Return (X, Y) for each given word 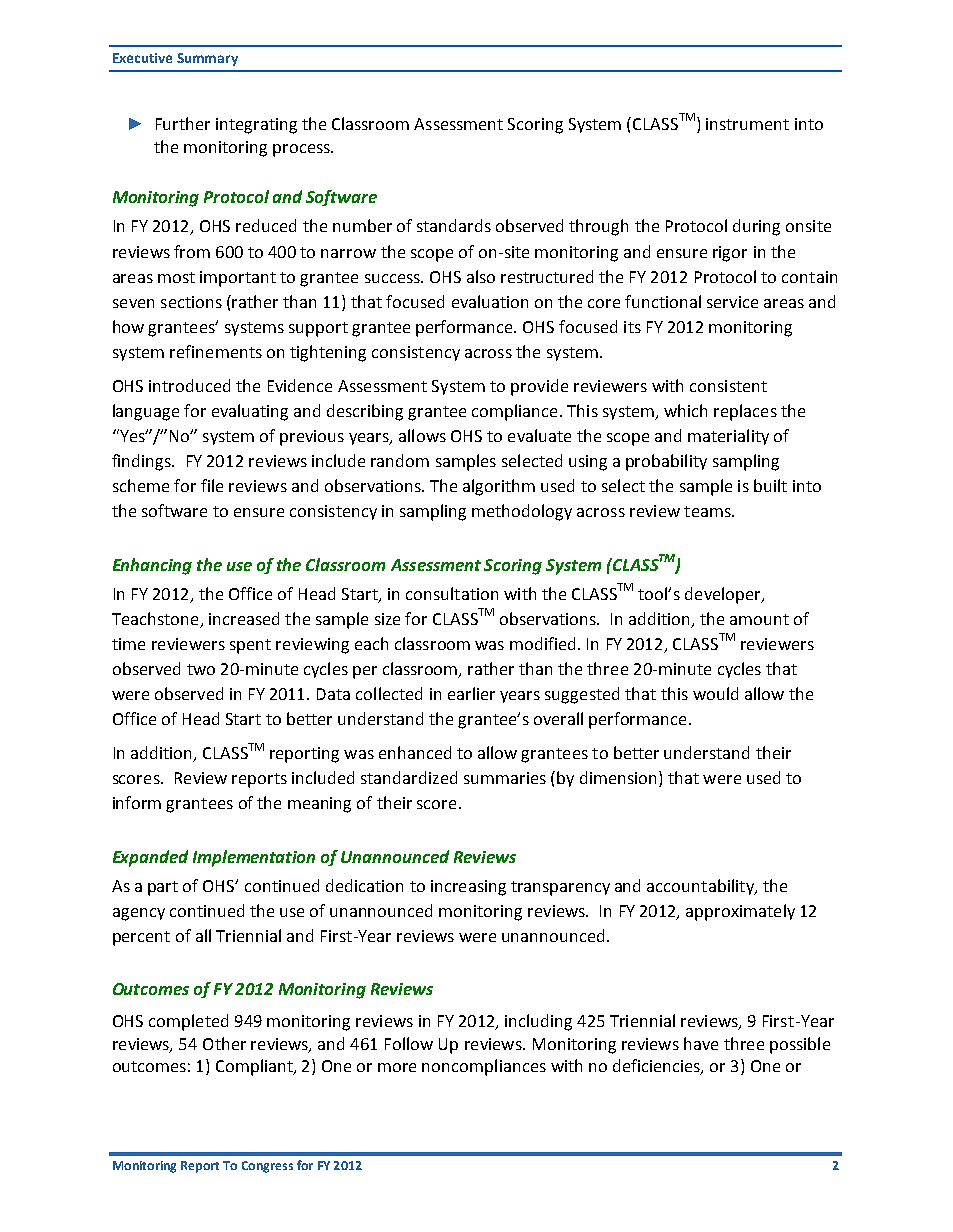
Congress (267, 1167)
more (397, 1067)
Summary (207, 59)
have (701, 1043)
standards (454, 225)
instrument (747, 124)
